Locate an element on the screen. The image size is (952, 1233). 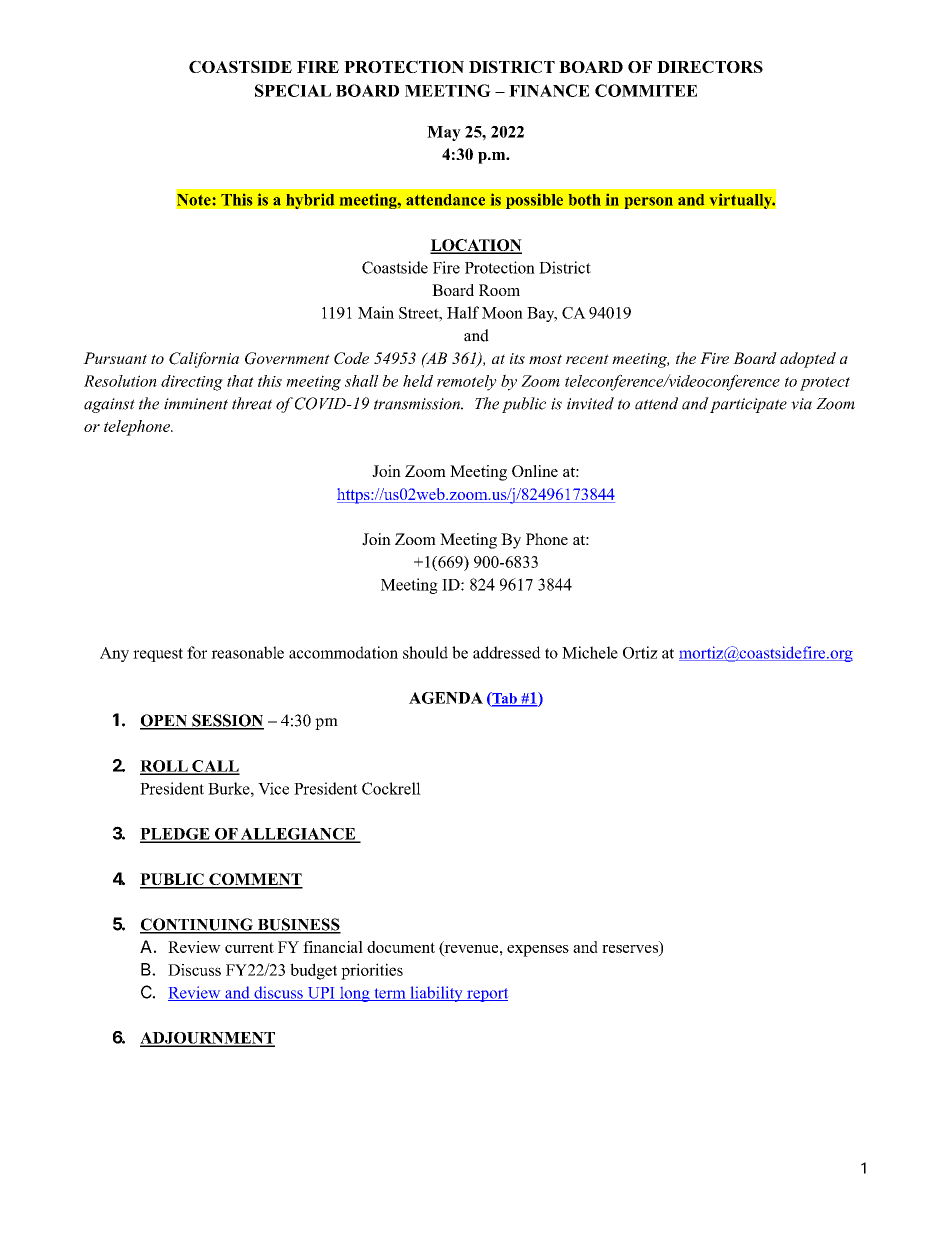
May is located at coordinates (444, 133).
